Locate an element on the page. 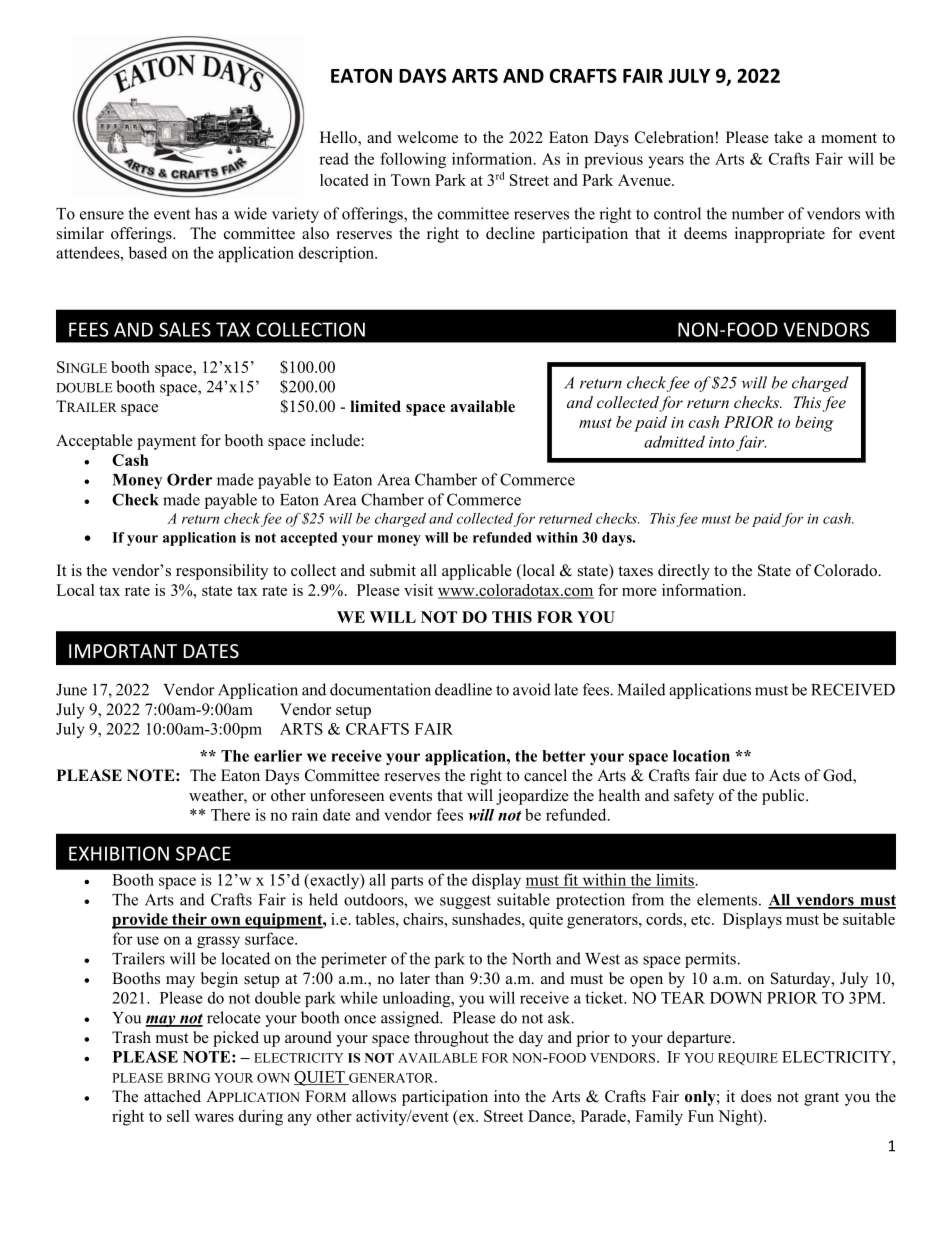  IMPORTANT is located at coordinates (123, 651).
